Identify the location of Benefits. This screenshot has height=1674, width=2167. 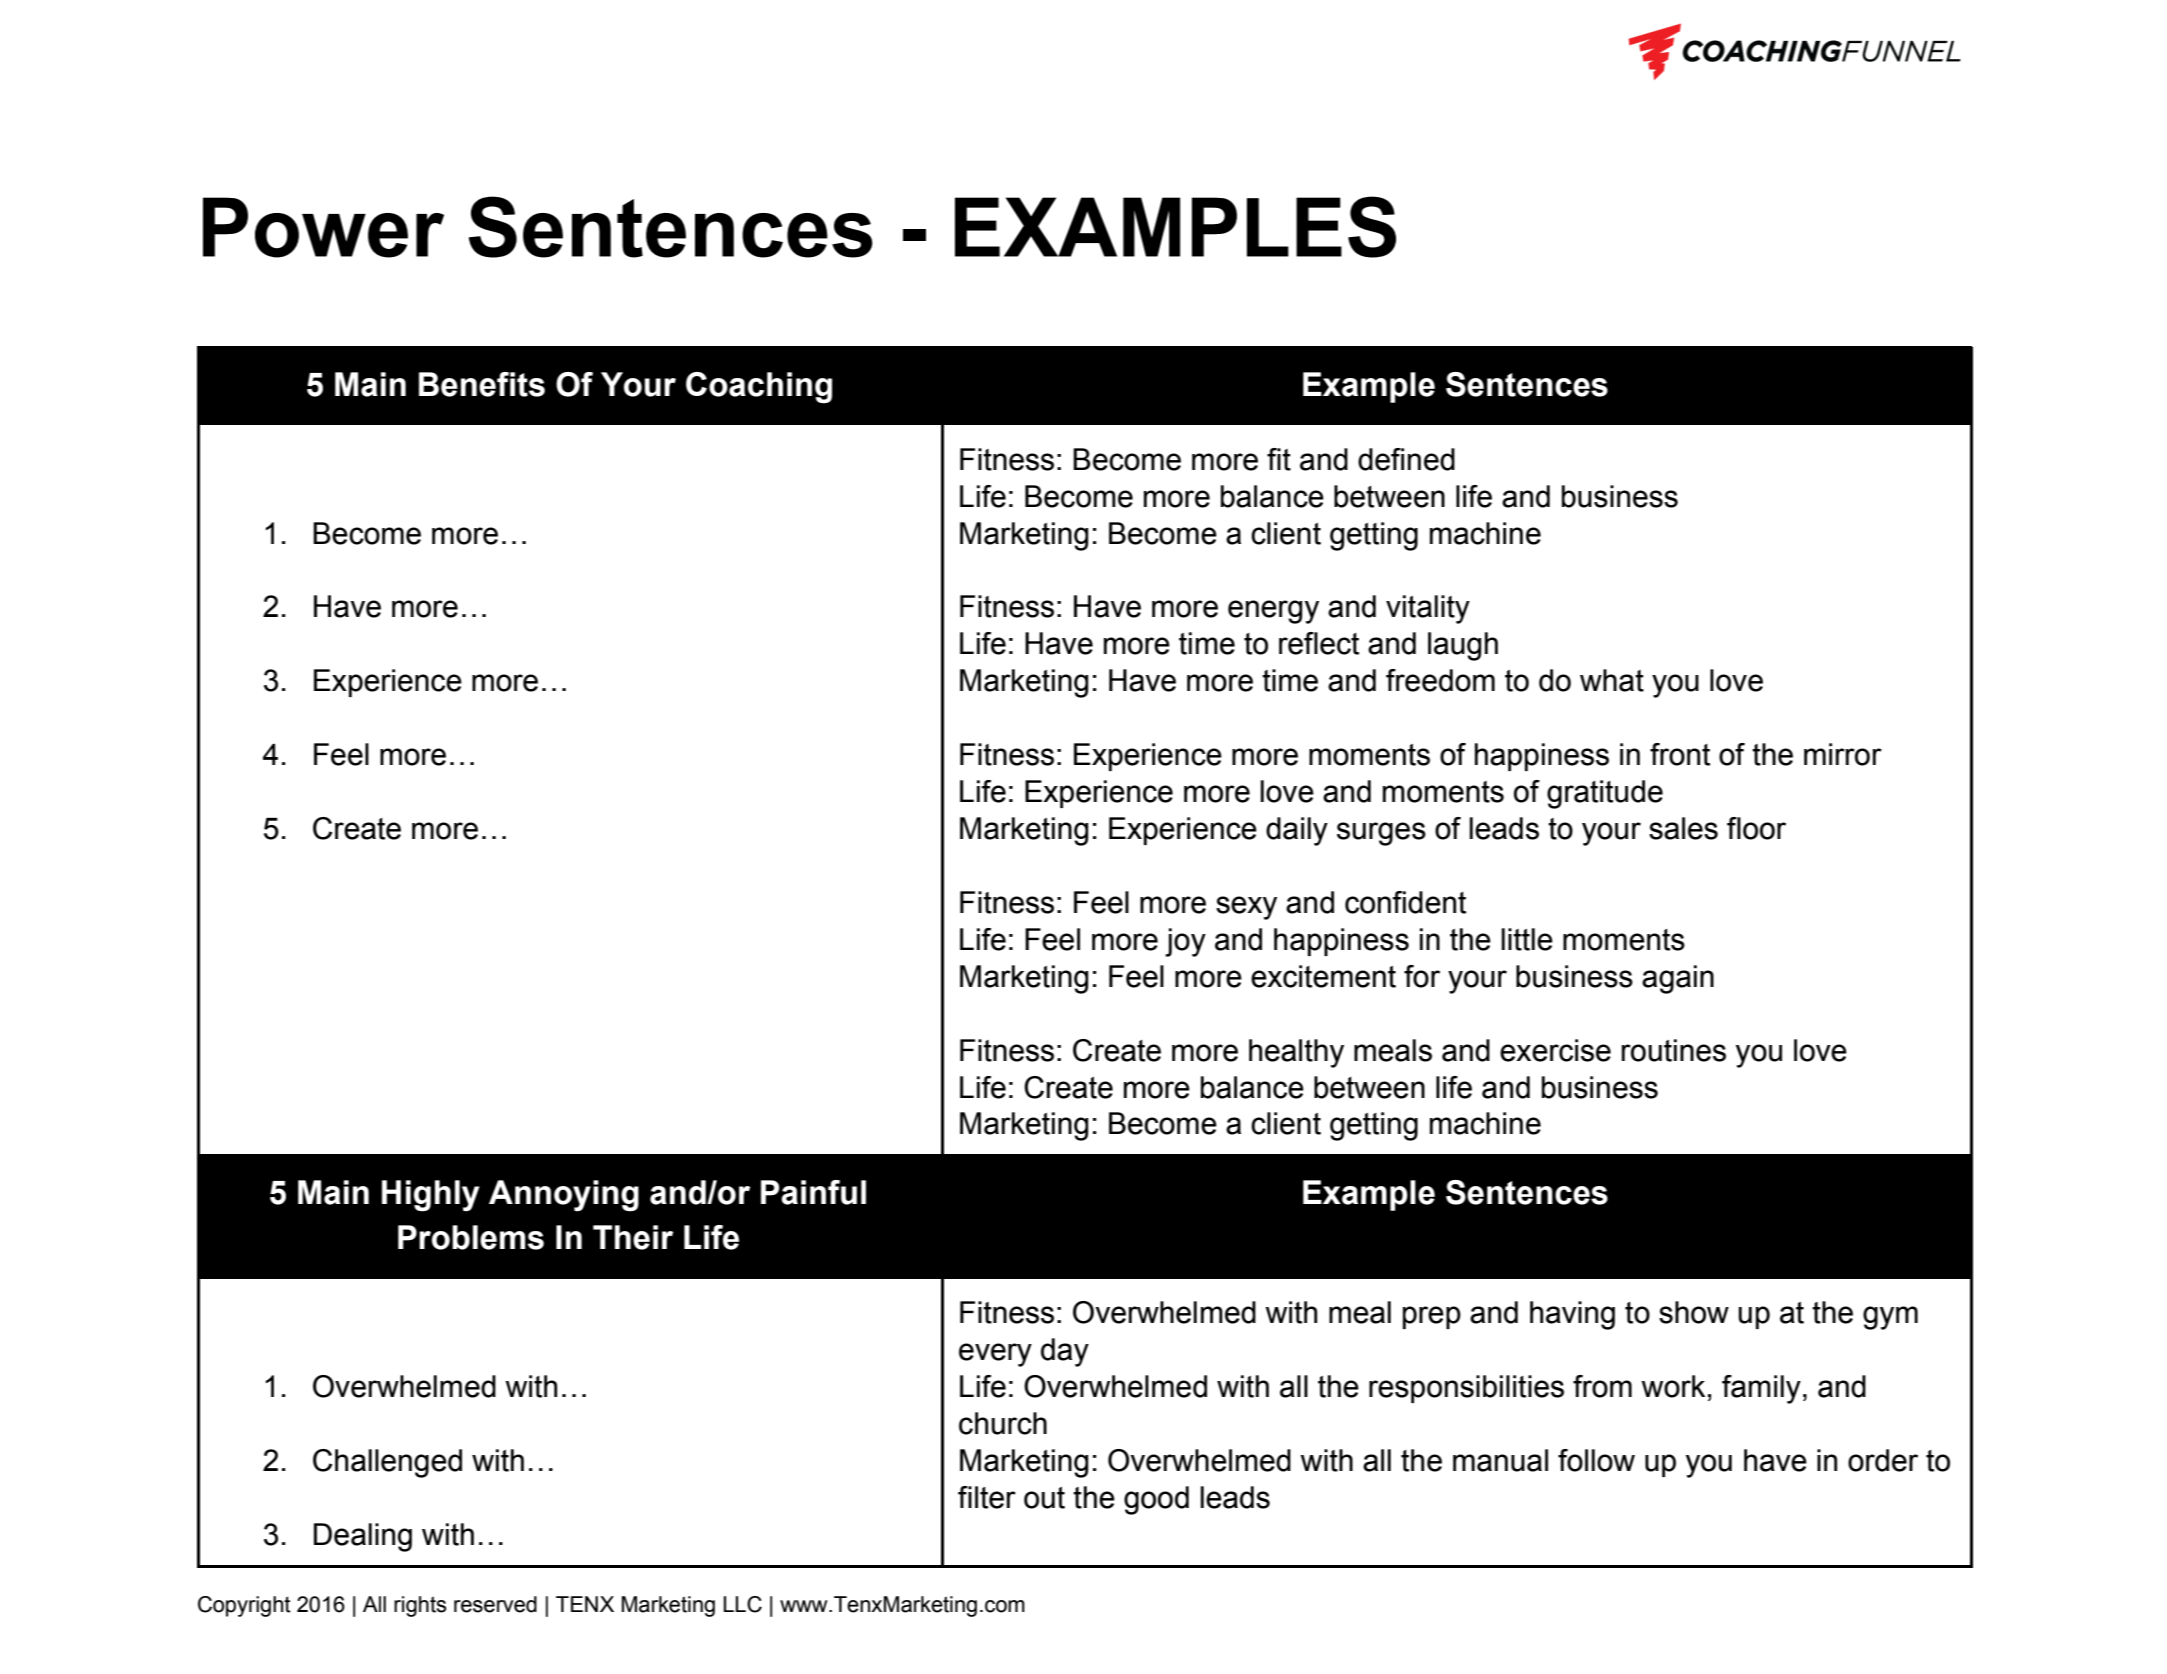
(482, 384).
